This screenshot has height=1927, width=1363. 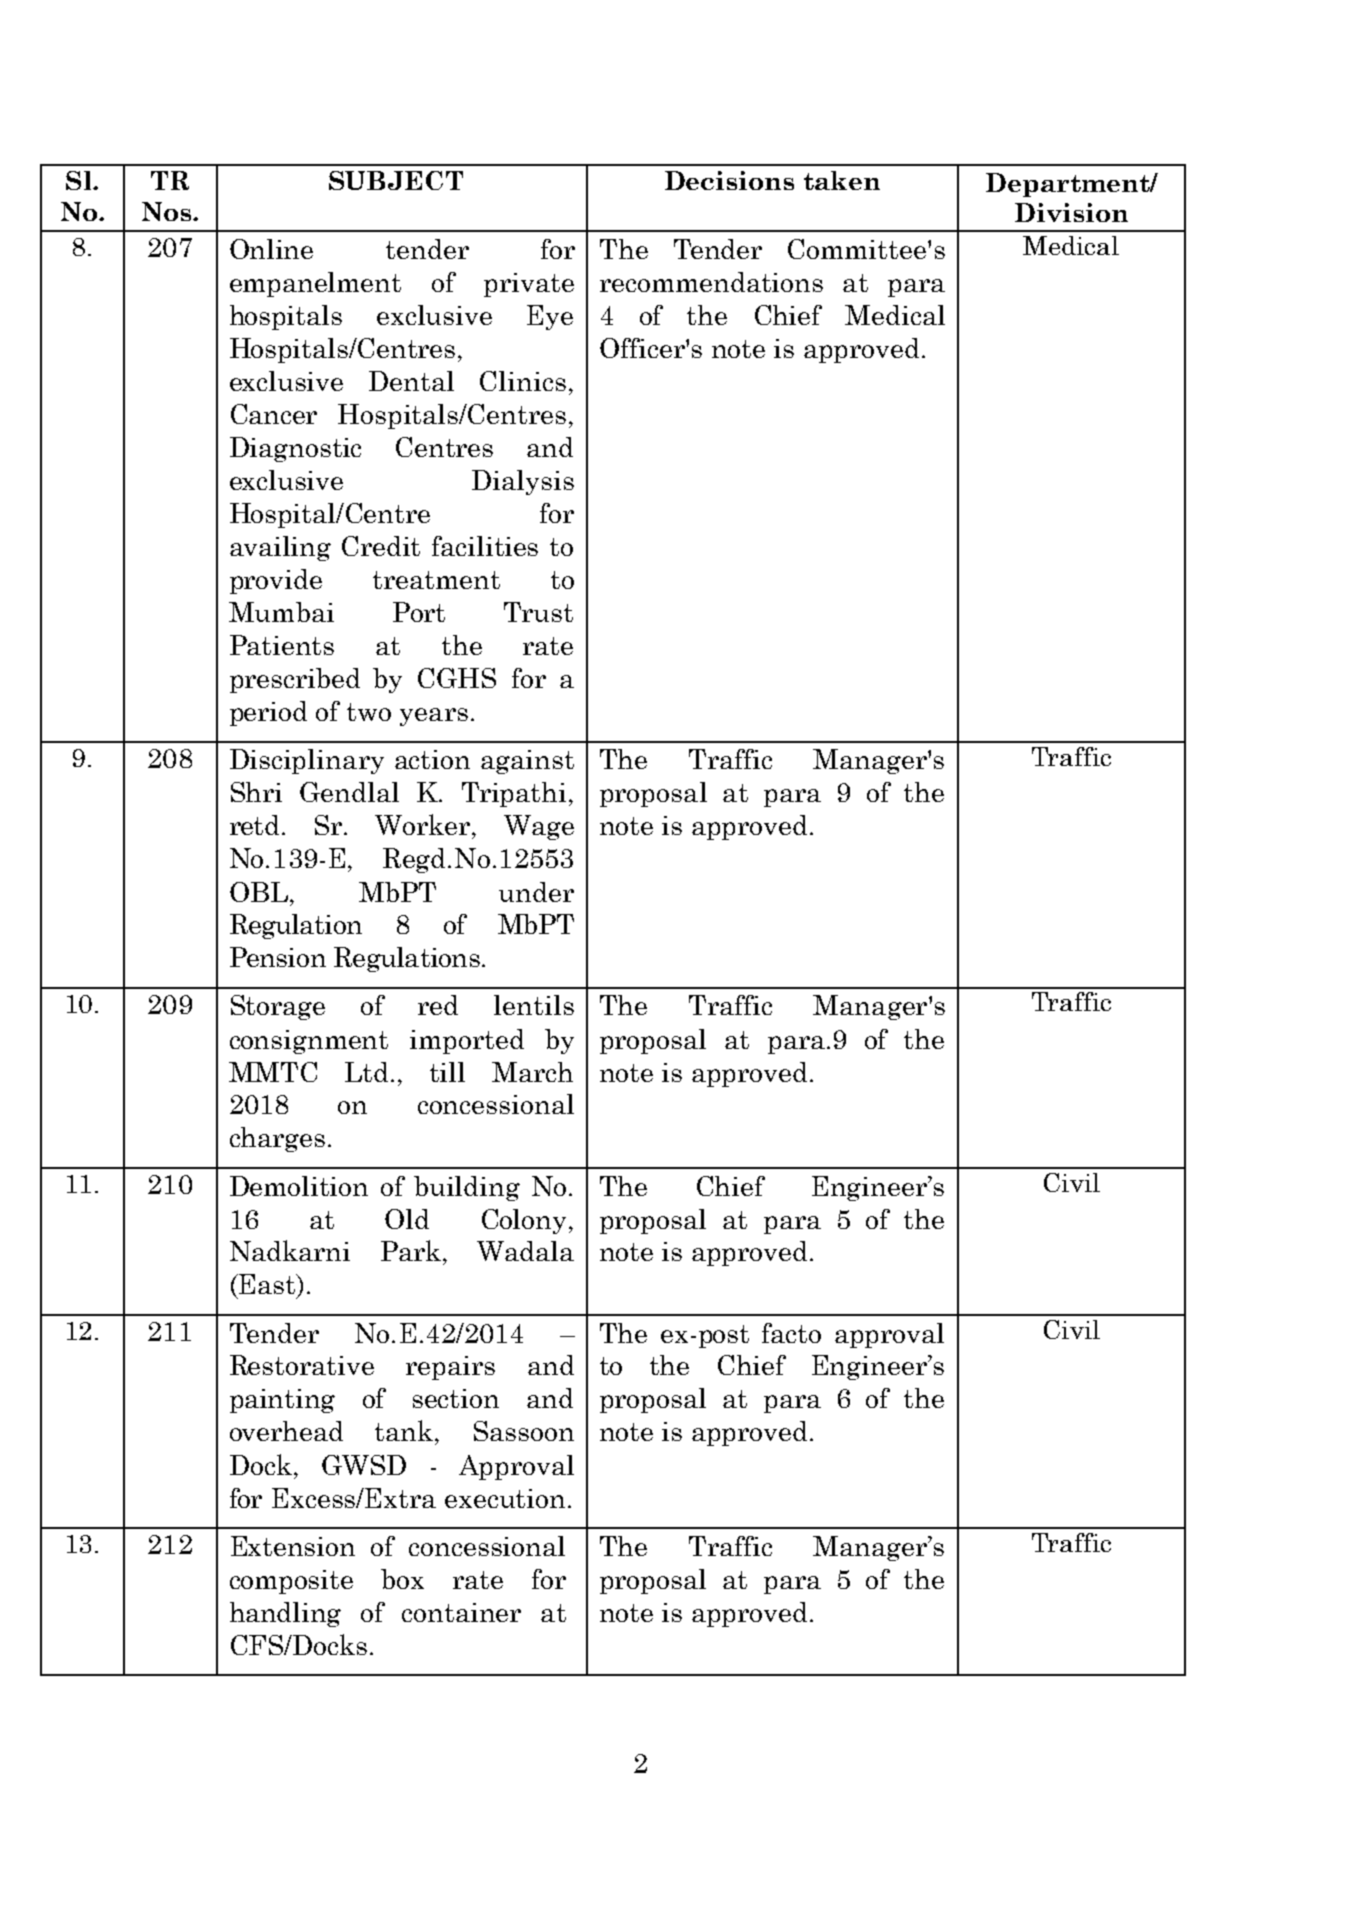 I want to click on box, so click(x=402, y=1579).
